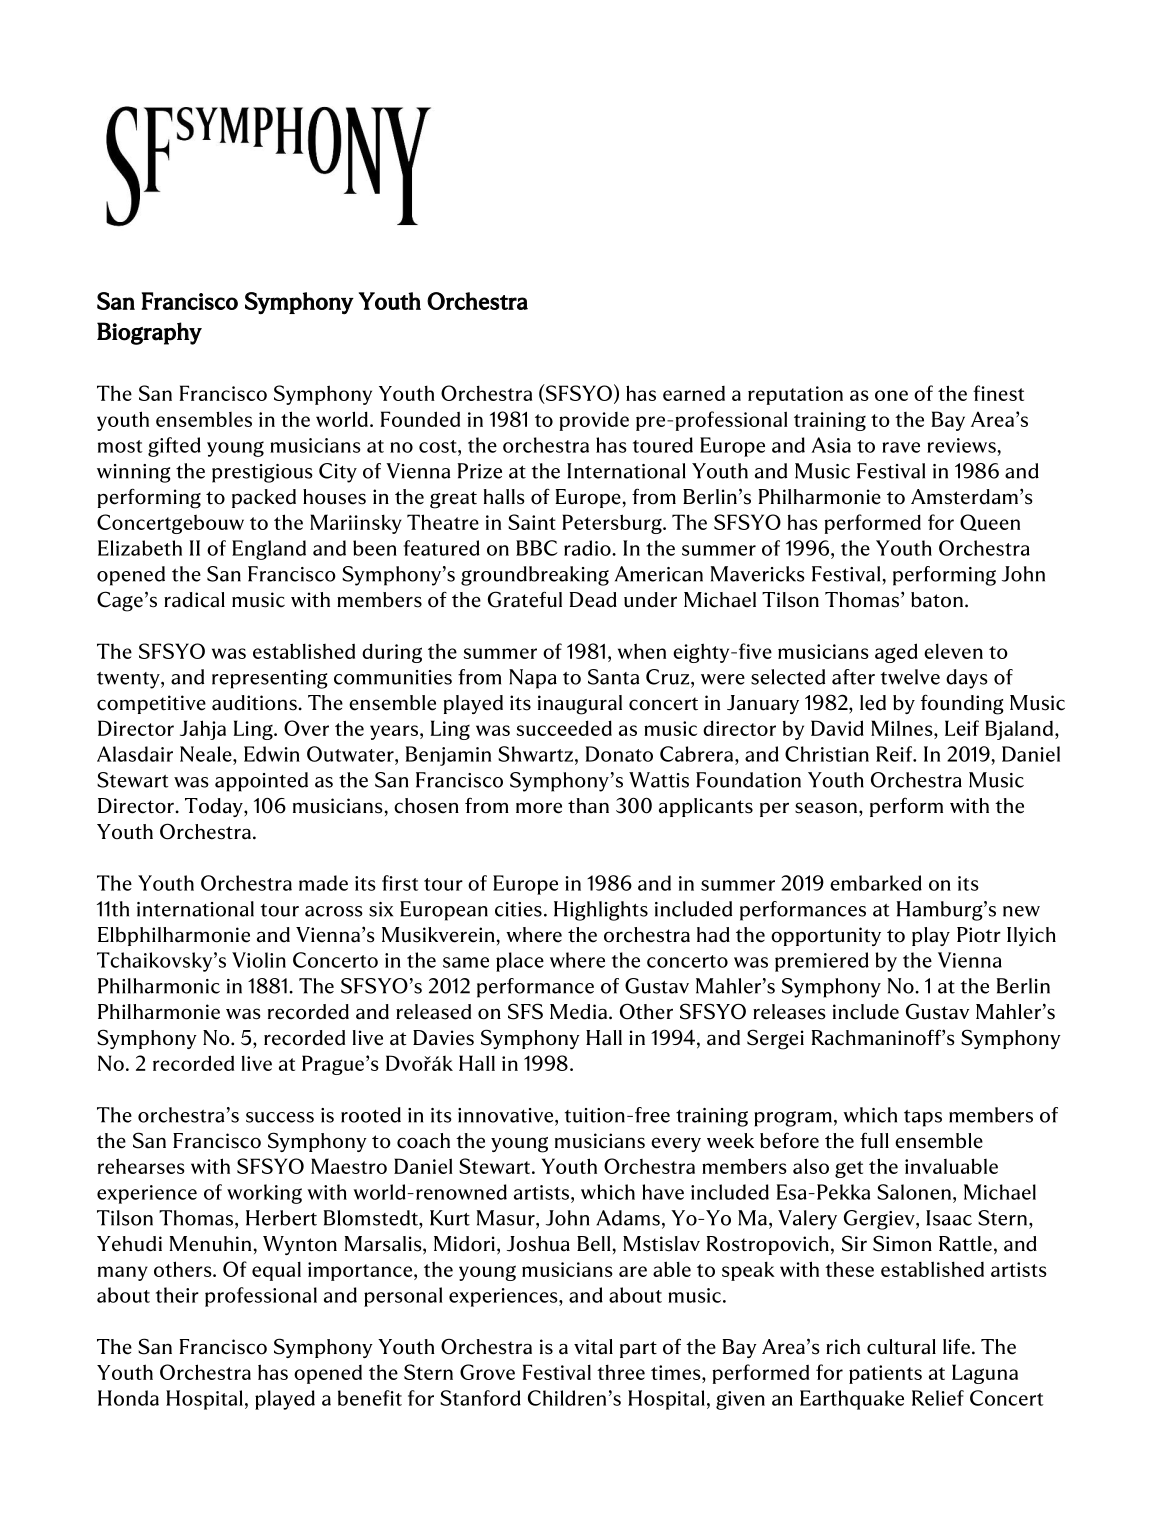 This image has width=1172, height=1516. Describe the element at coordinates (593, 1347) in the image. I see `vital` at that location.
